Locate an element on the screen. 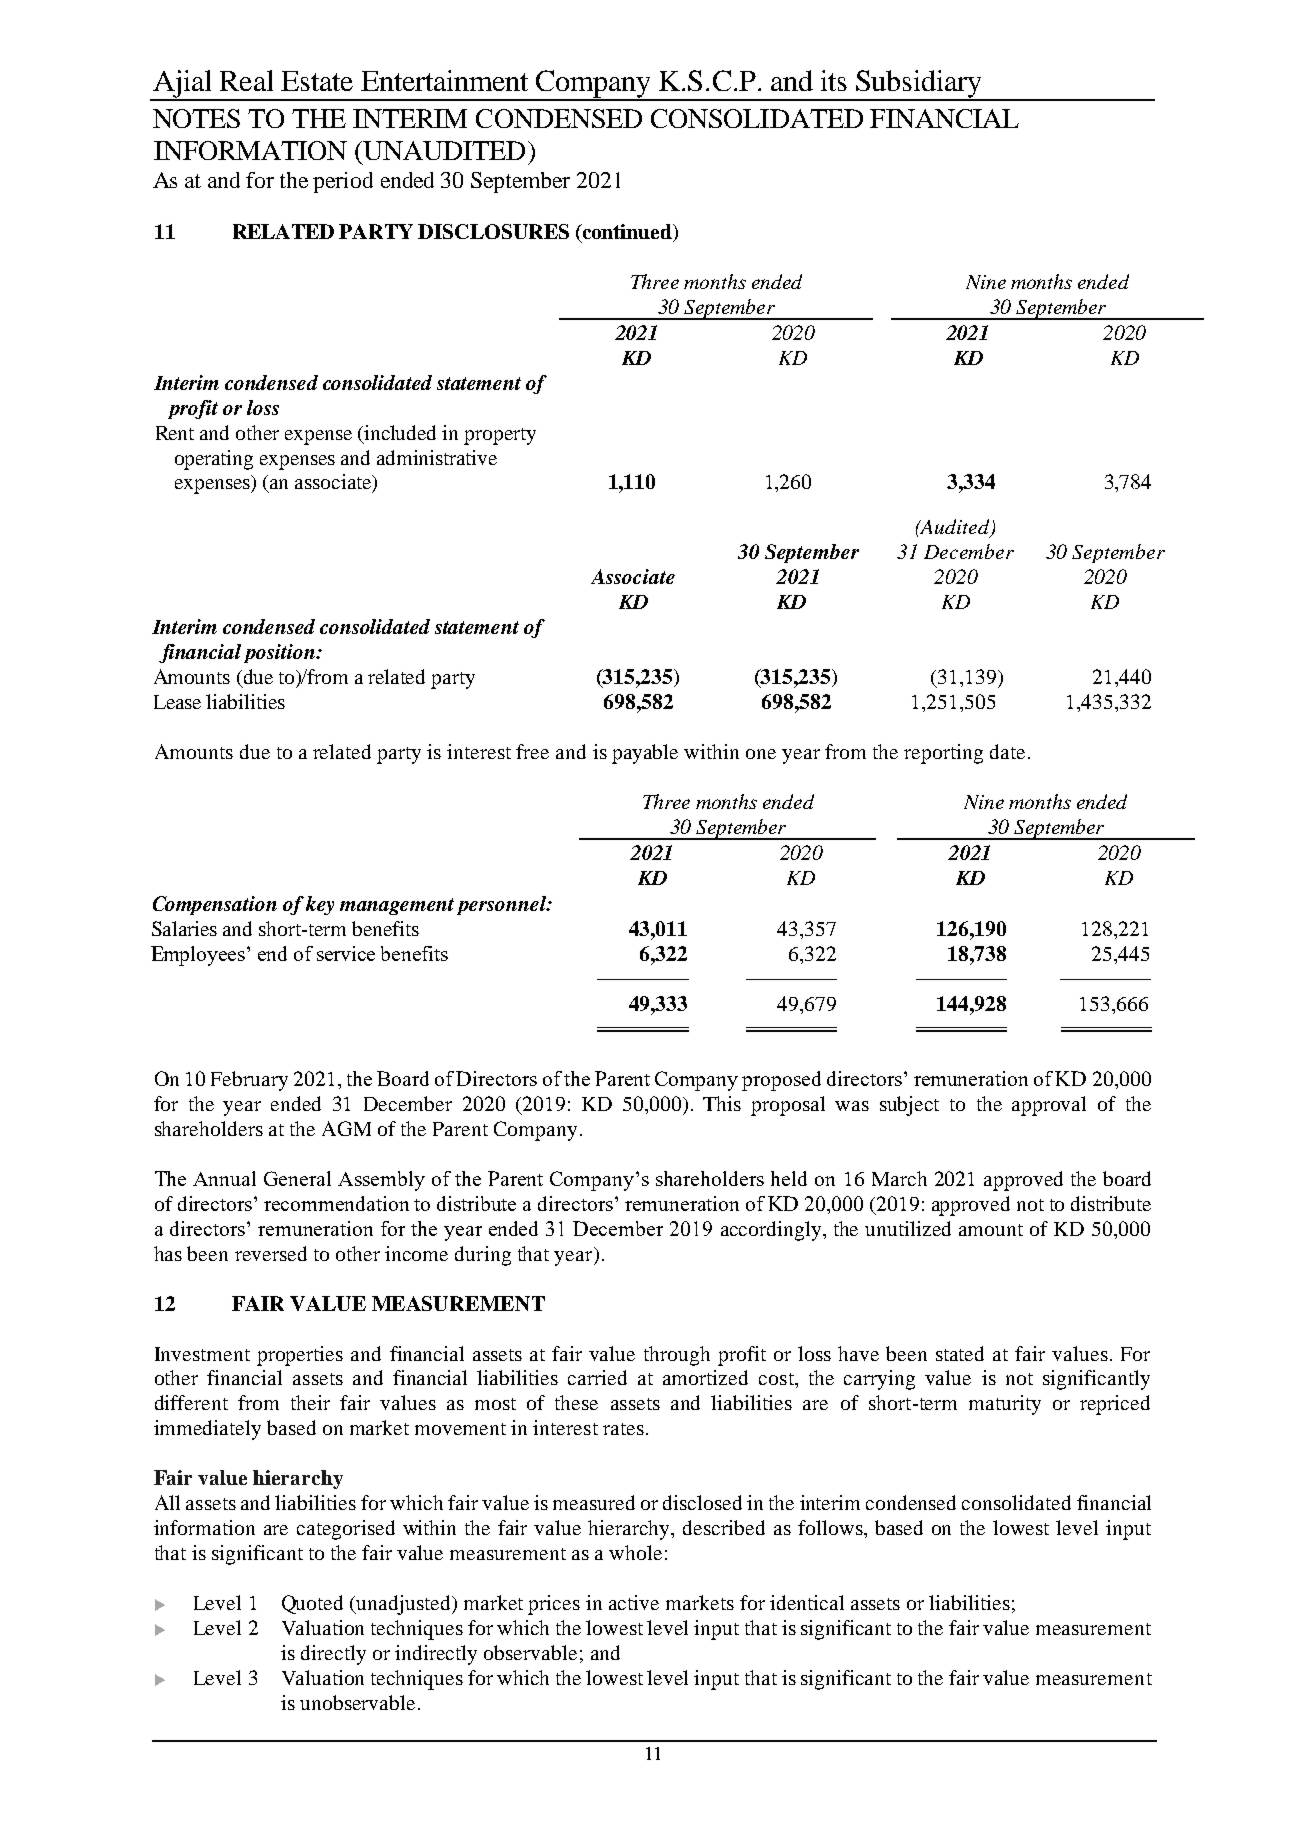 The image size is (1291, 1827). Quoted is located at coordinates (312, 1604).
